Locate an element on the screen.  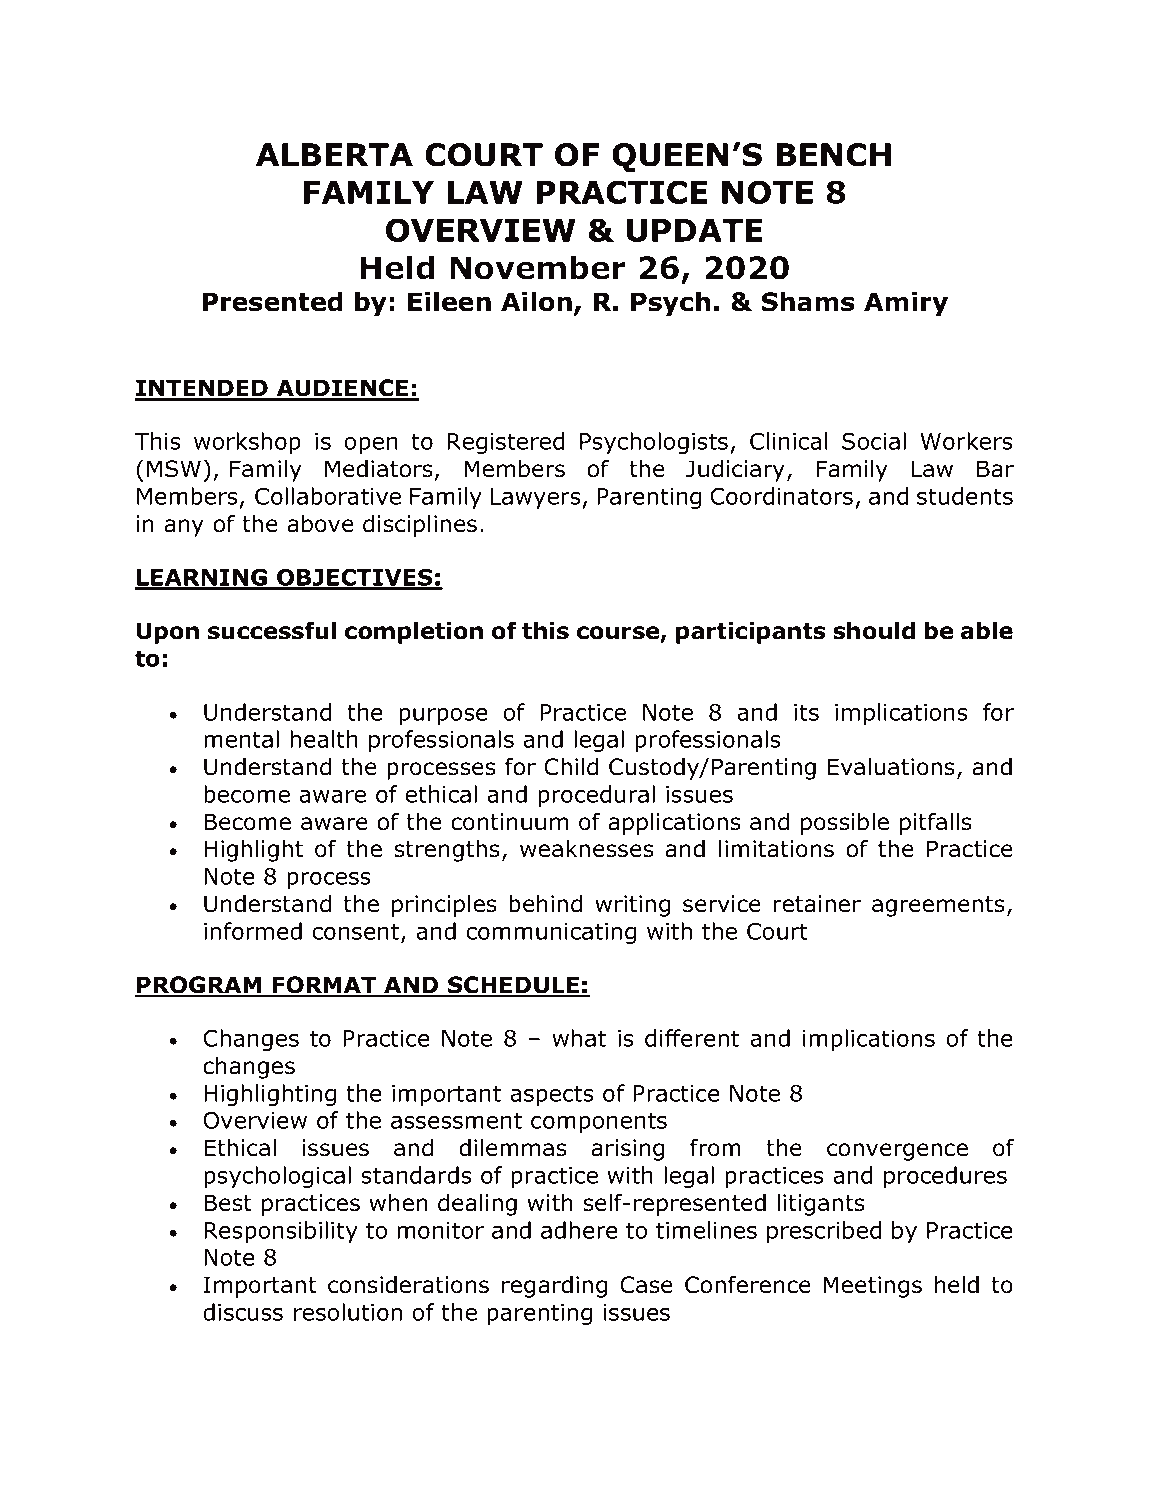
ALBERTA is located at coordinates (334, 154).
